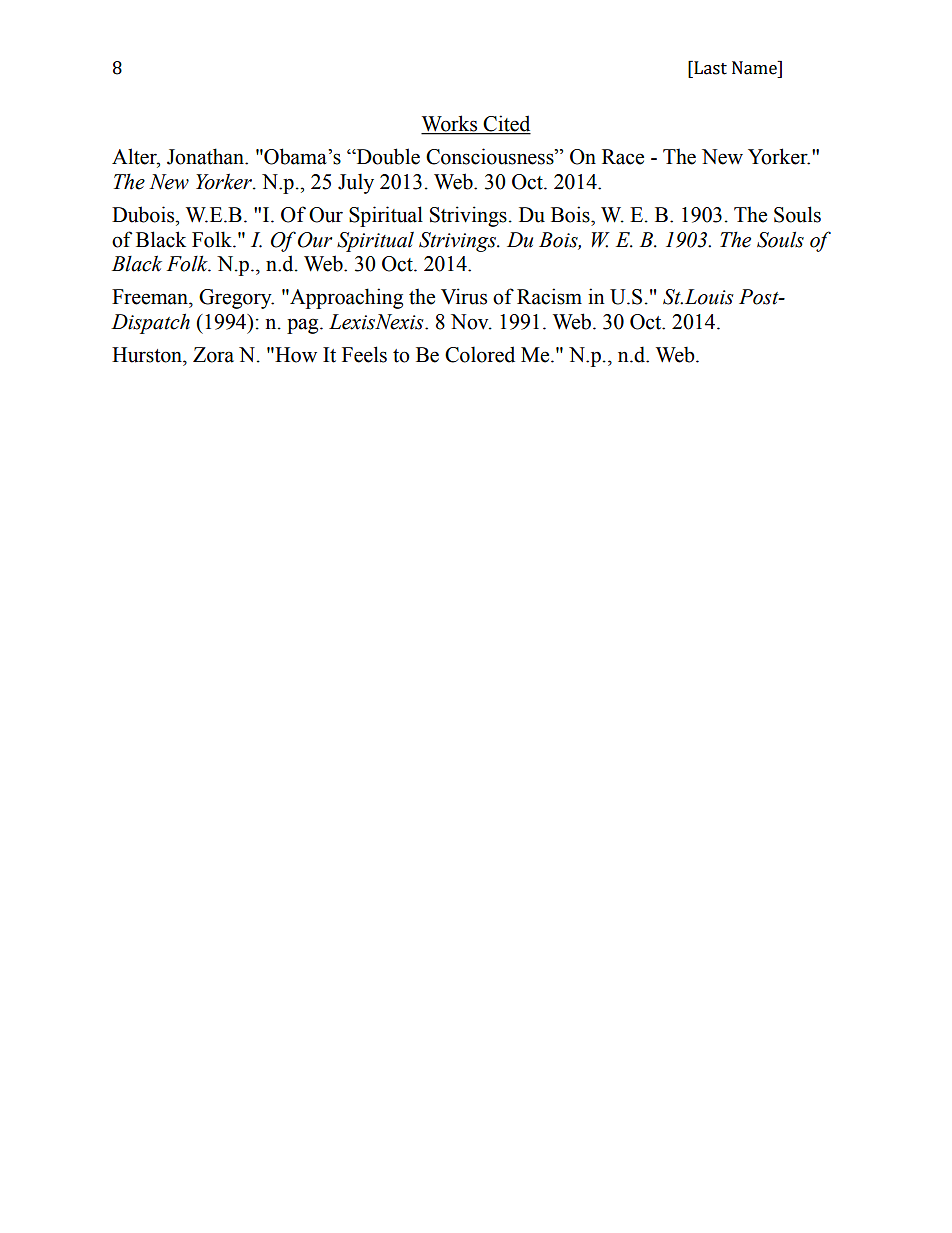 This screenshot has width=952, height=1233. Describe the element at coordinates (480, 354) in the screenshot. I see `Colored` at that location.
